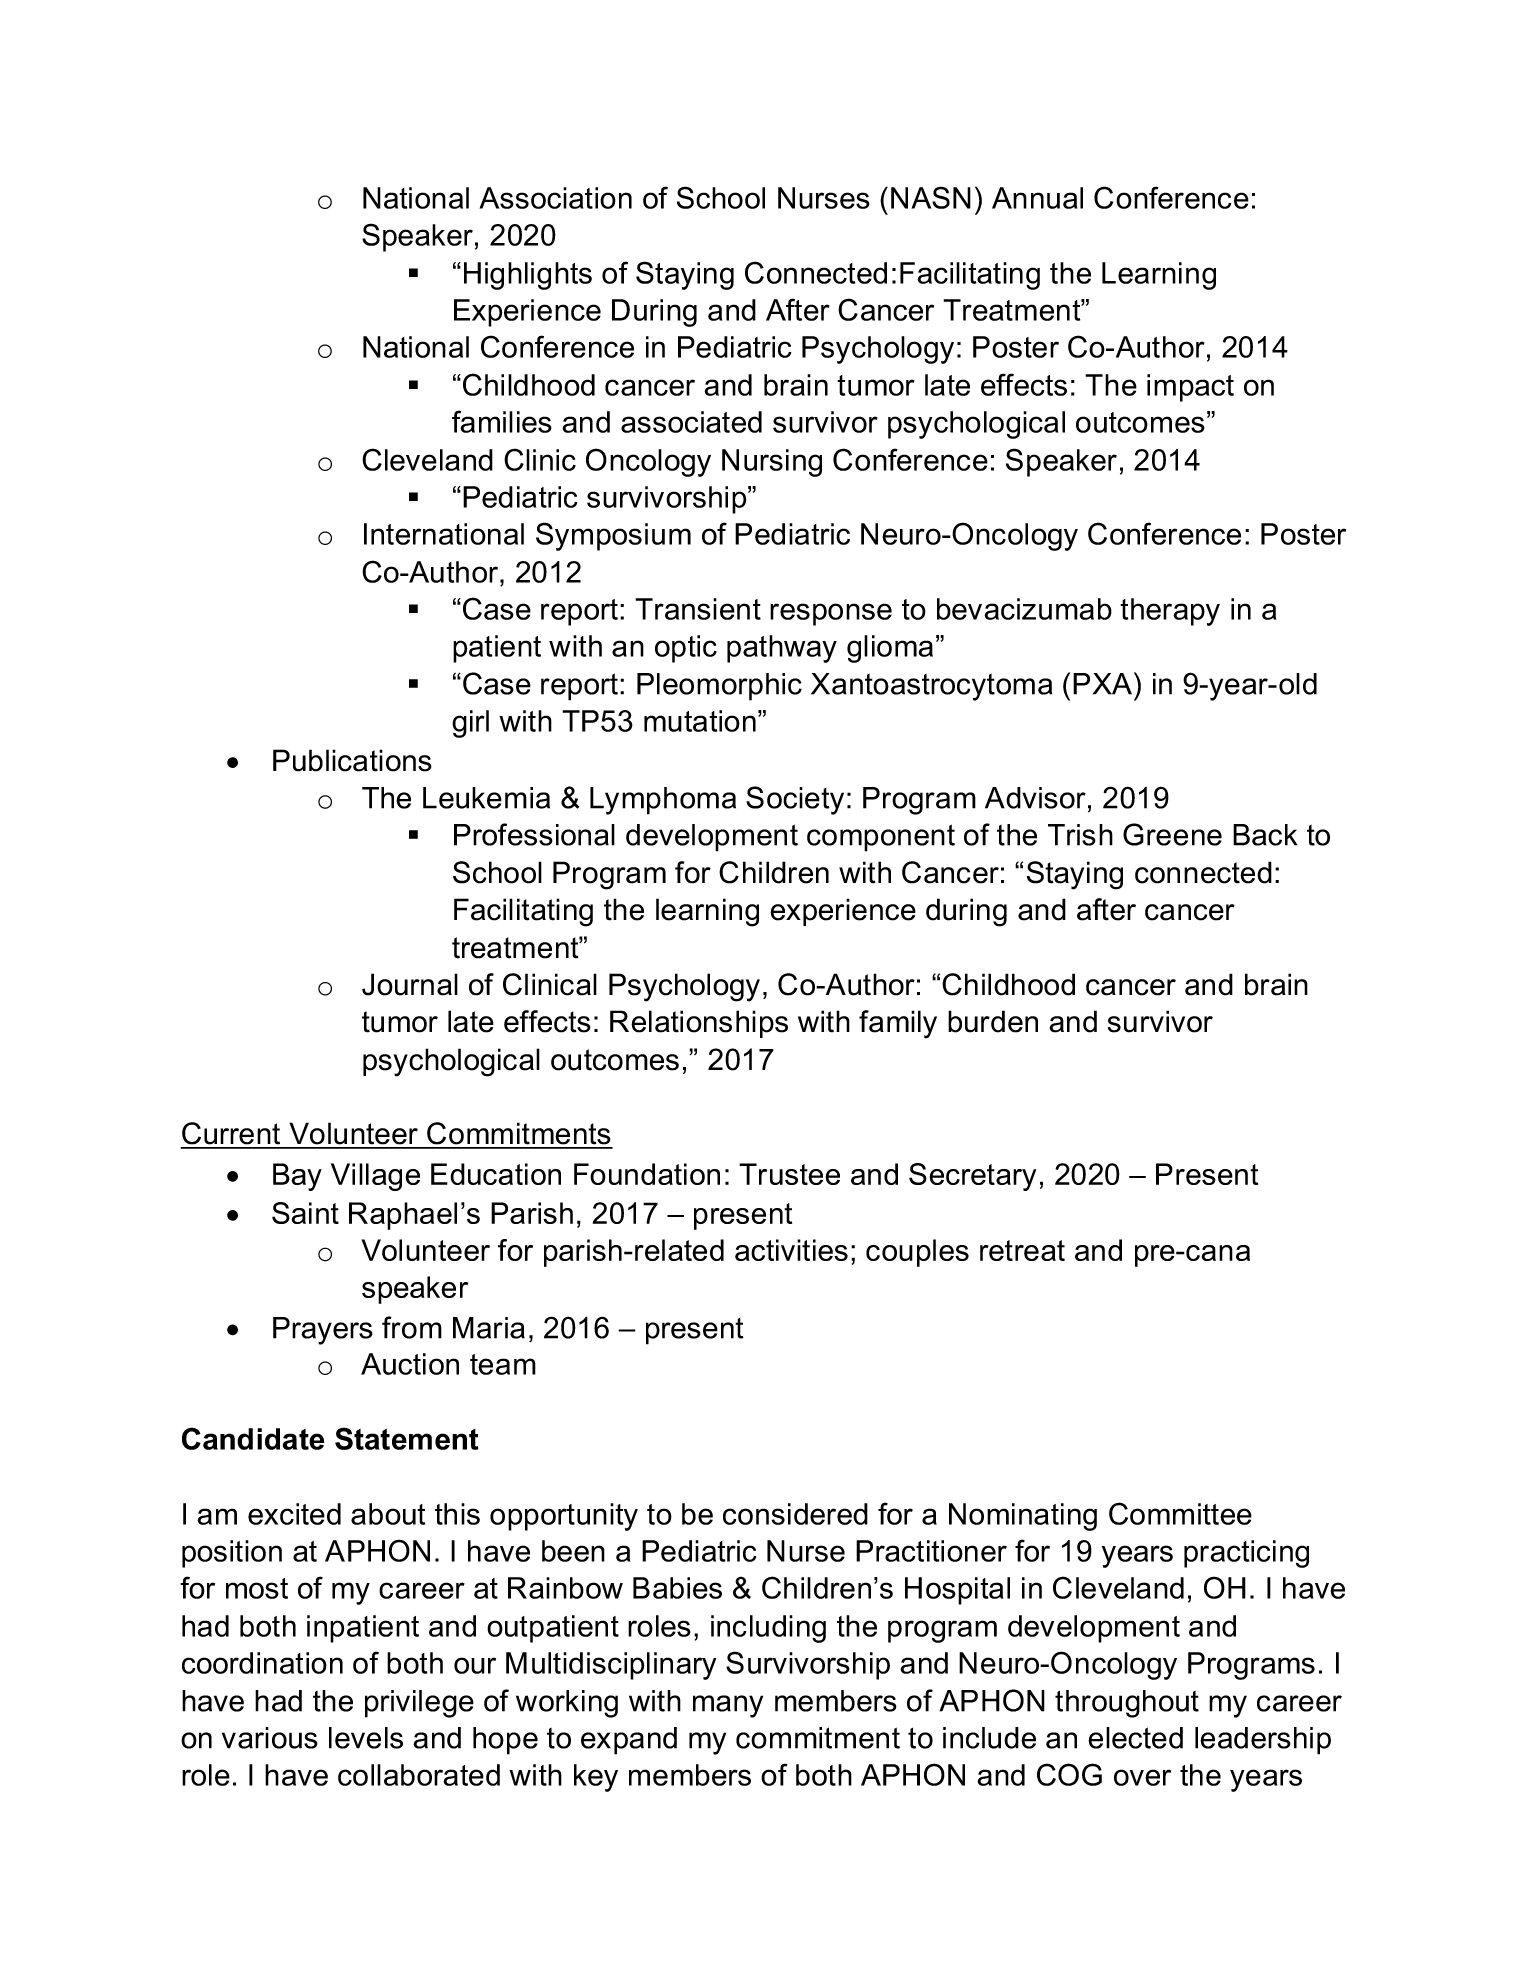 This image has height=1987, width=1536. I want to click on Association, so click(555, 198).
